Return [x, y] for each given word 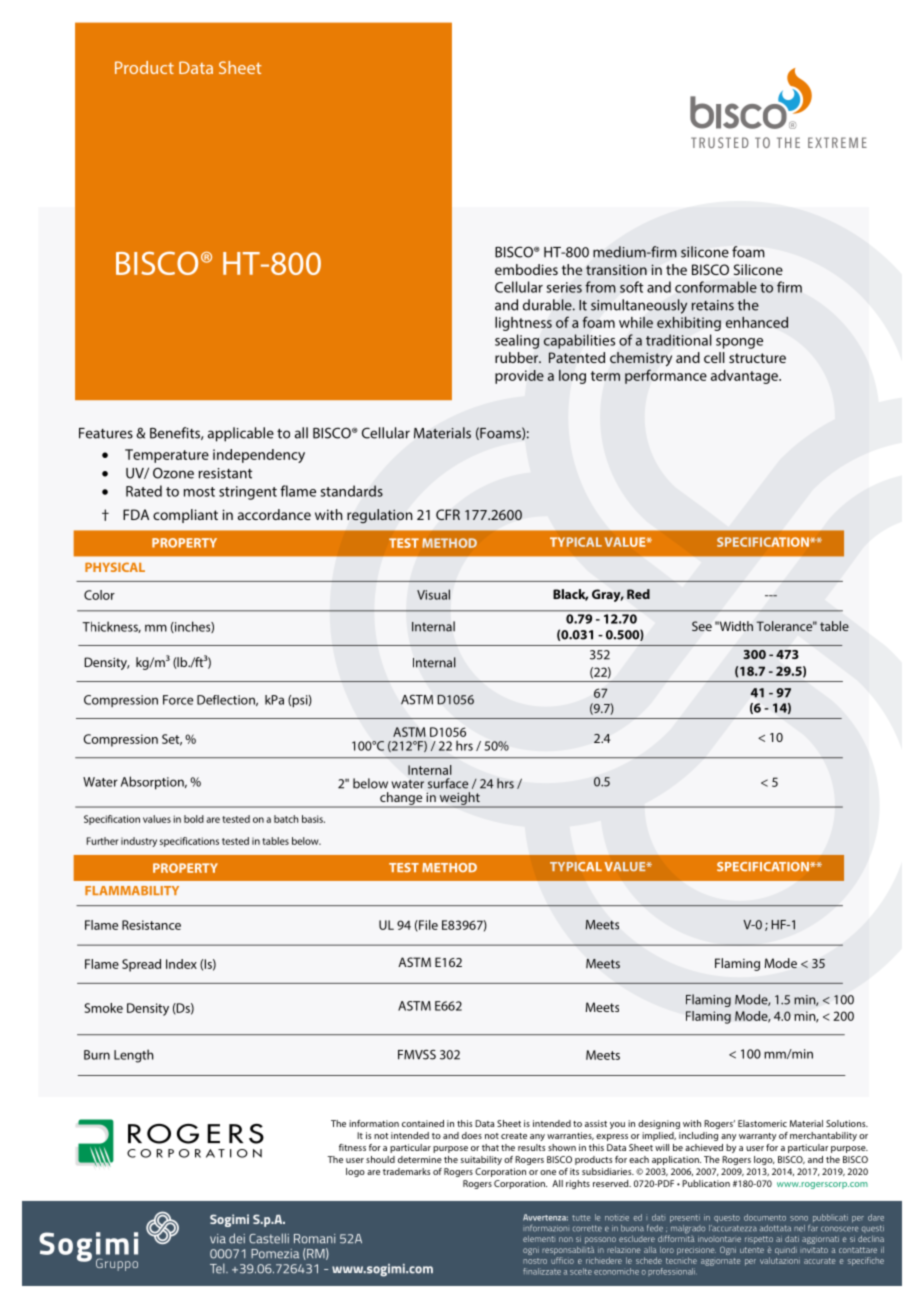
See [702, 626]
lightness [523, 324]
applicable [241, 434]
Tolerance [786, 626]
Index [181, 964]
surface [448, 783]
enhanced [757, 322]
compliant [185, 516]
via [218, 1239]
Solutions [847, 1123]
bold [194, 819]
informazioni [546, 1228]
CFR [448, 514]
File [427, 926]
